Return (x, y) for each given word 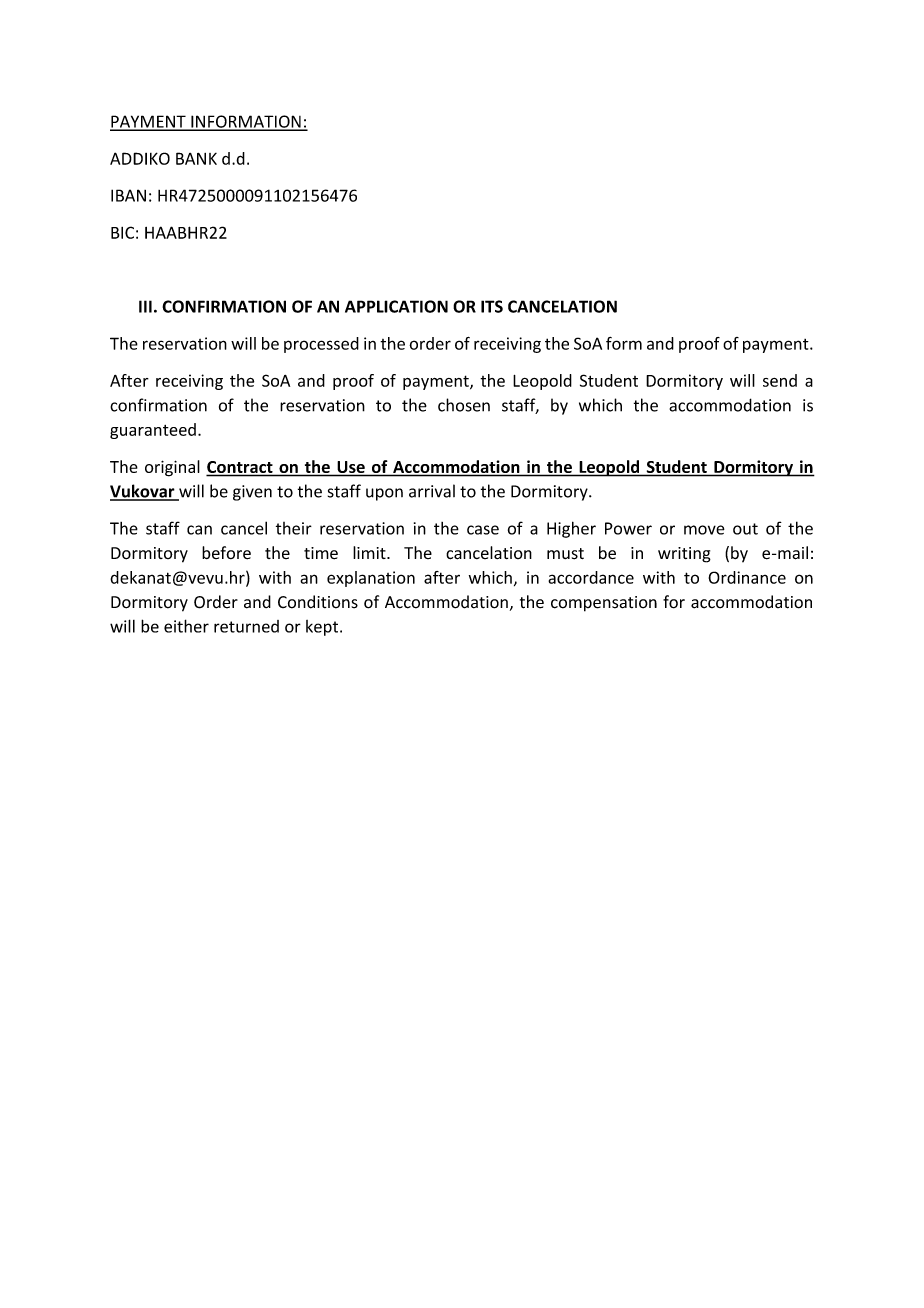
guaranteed (153, 431)
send (780, 380)
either (186, 626)
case (483, 530)
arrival (432, 491)
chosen (464, 405)
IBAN (128, 195)
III (145, 306)
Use (351, 468)
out (745, 529)
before (226, 553)
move (704, 530)
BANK (196, 158)
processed (321, 345)
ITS (492, 306)
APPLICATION (396, 306)
